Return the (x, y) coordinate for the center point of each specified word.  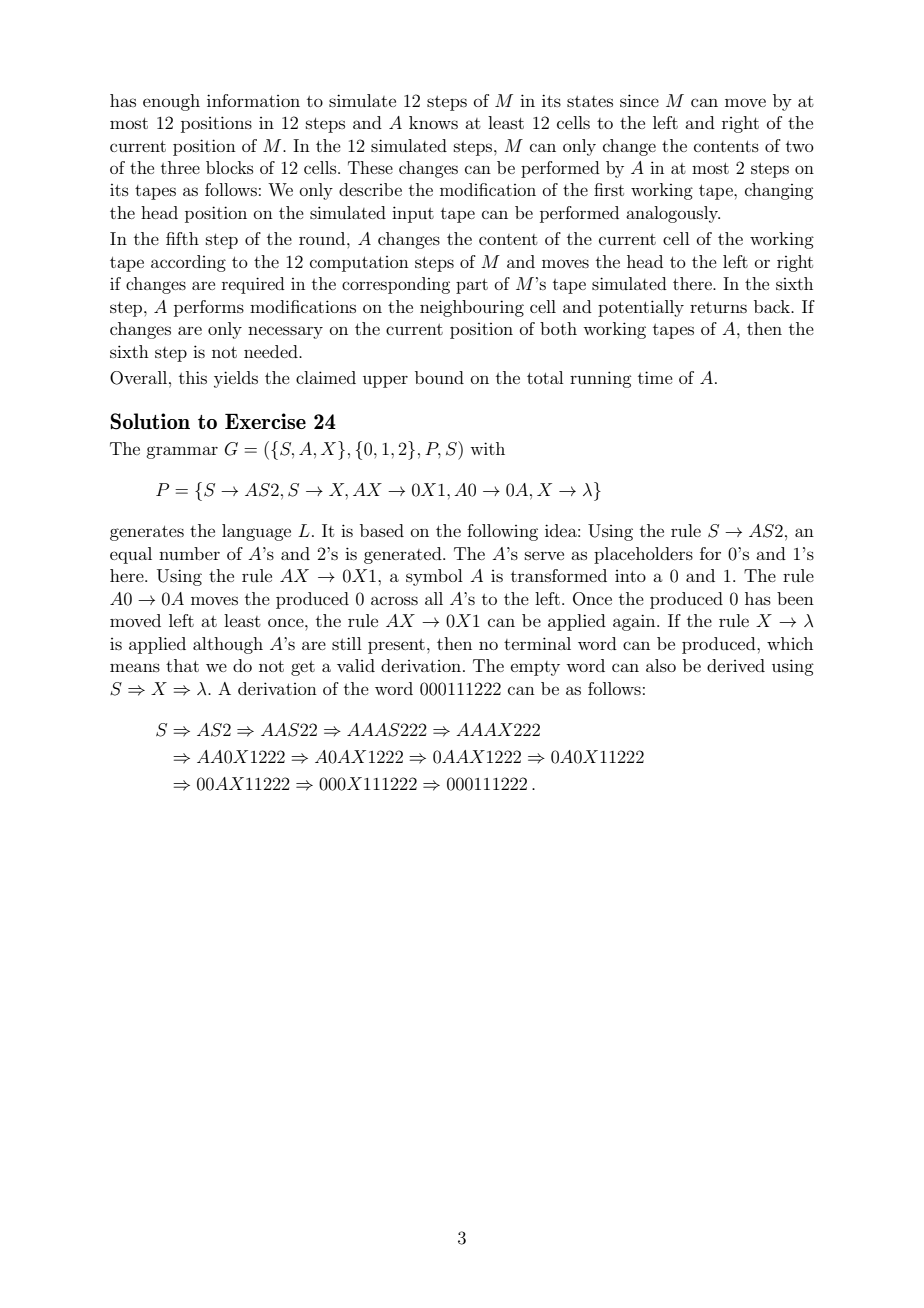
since (639, 100)
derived (736, 665)
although (228, 645)
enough (171, 102)
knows (433, 122)
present (396, 646)
